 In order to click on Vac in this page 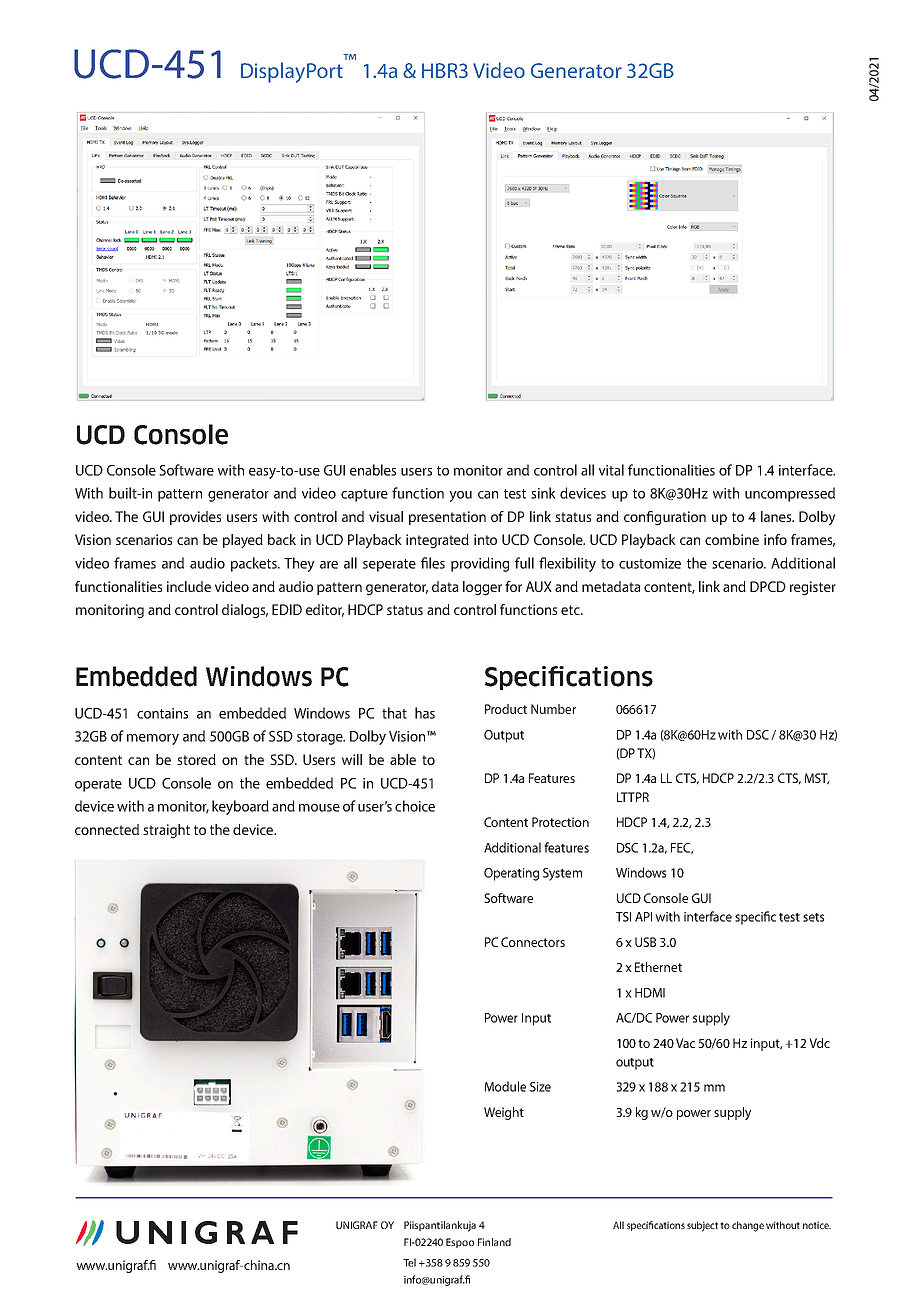, I will do `click(685, 1043)`.
